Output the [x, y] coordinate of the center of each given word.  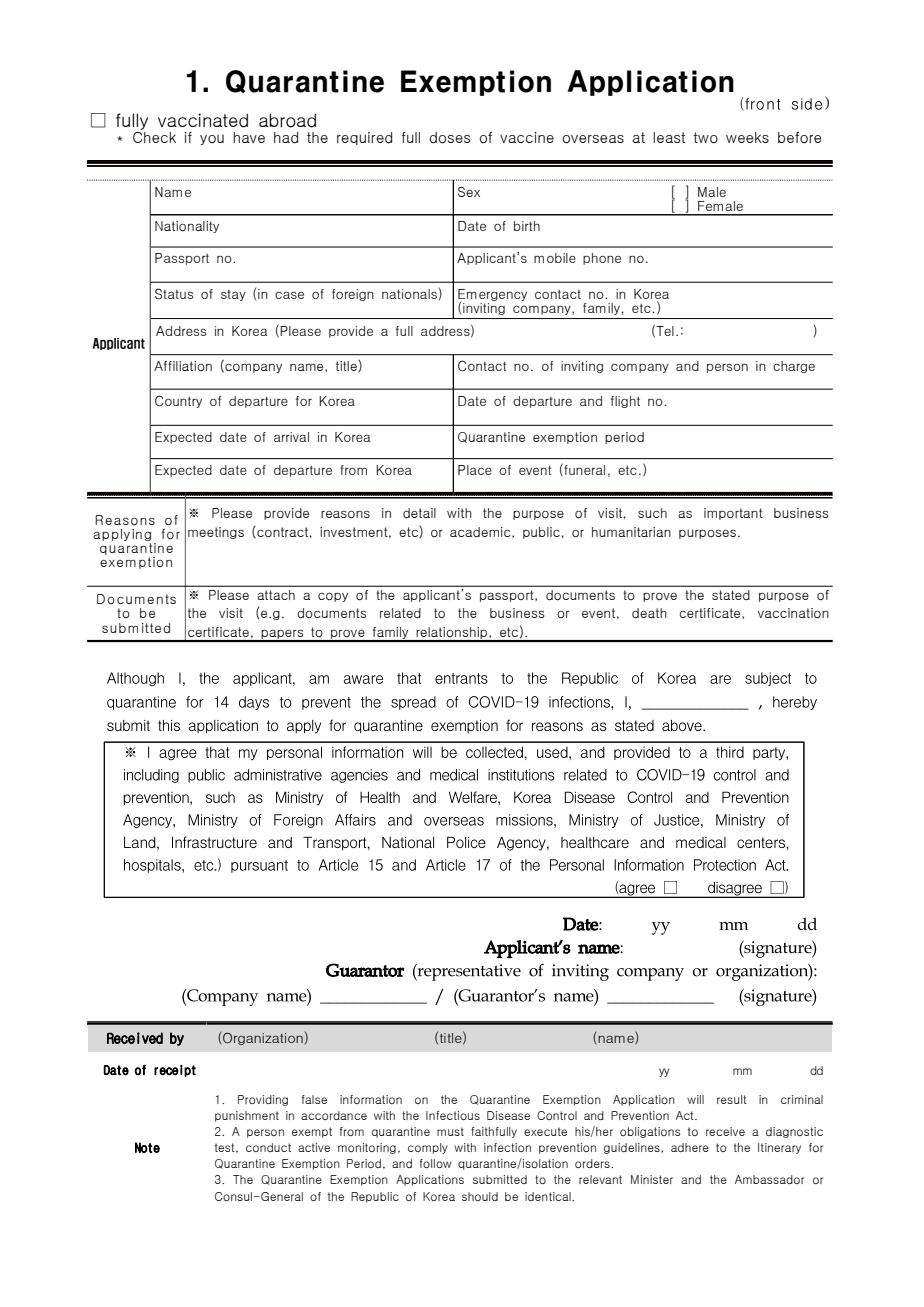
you [212, 140]
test [226, 1148]
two [706, 138]
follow [436, 1163]
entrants [461, 678]
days [254, 703]
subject [768, 679]
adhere [690, 1147]
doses [450, 138]
